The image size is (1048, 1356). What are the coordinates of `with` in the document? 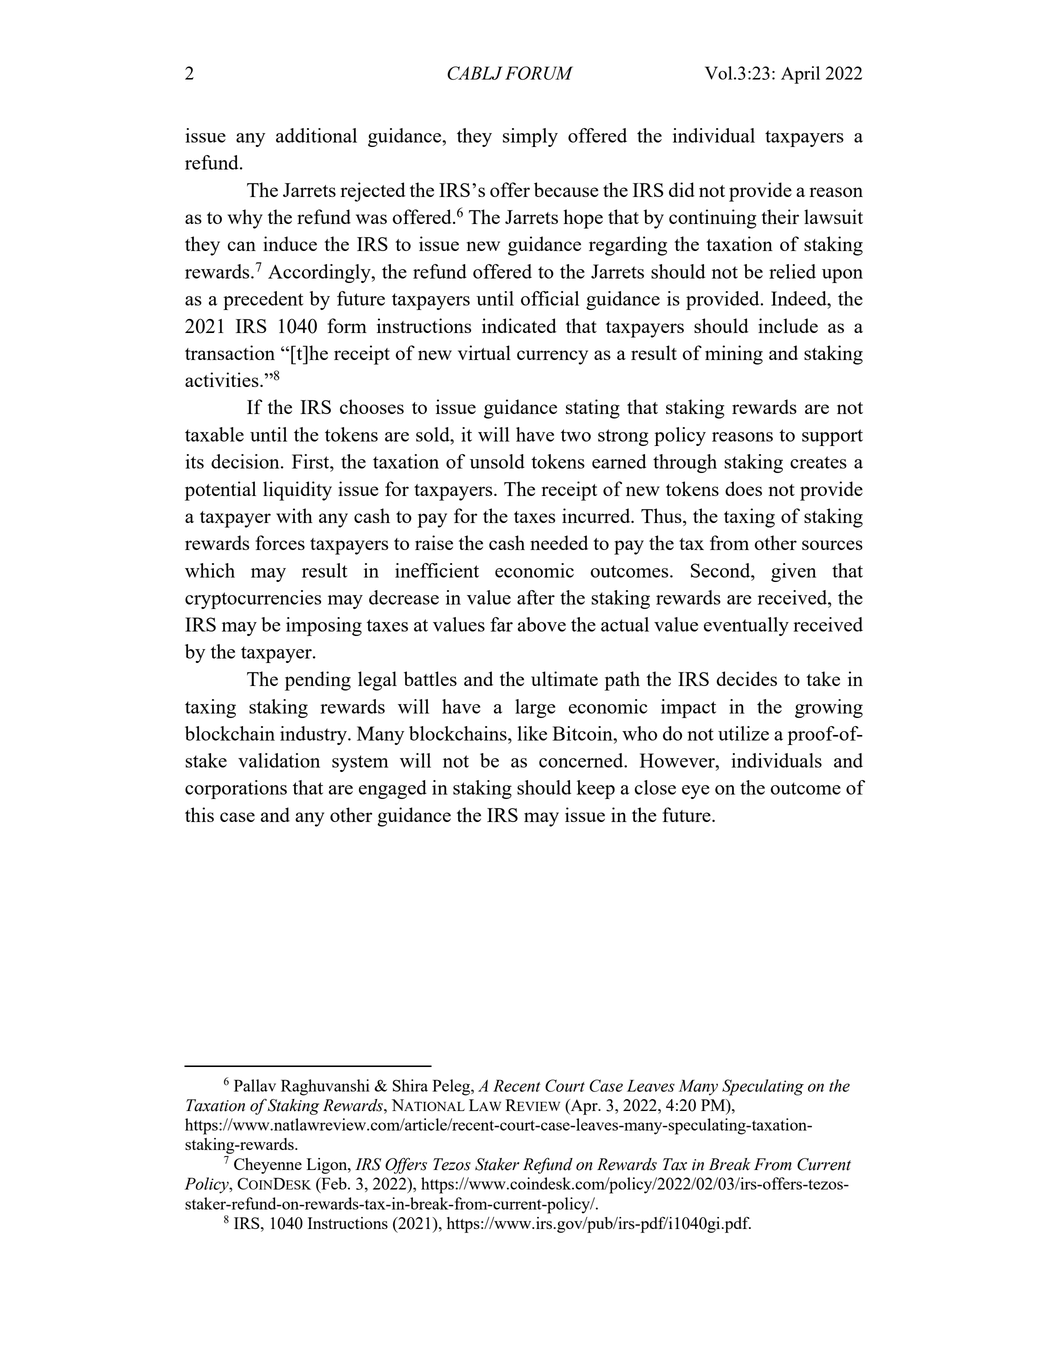 It's located at (294, 515).
